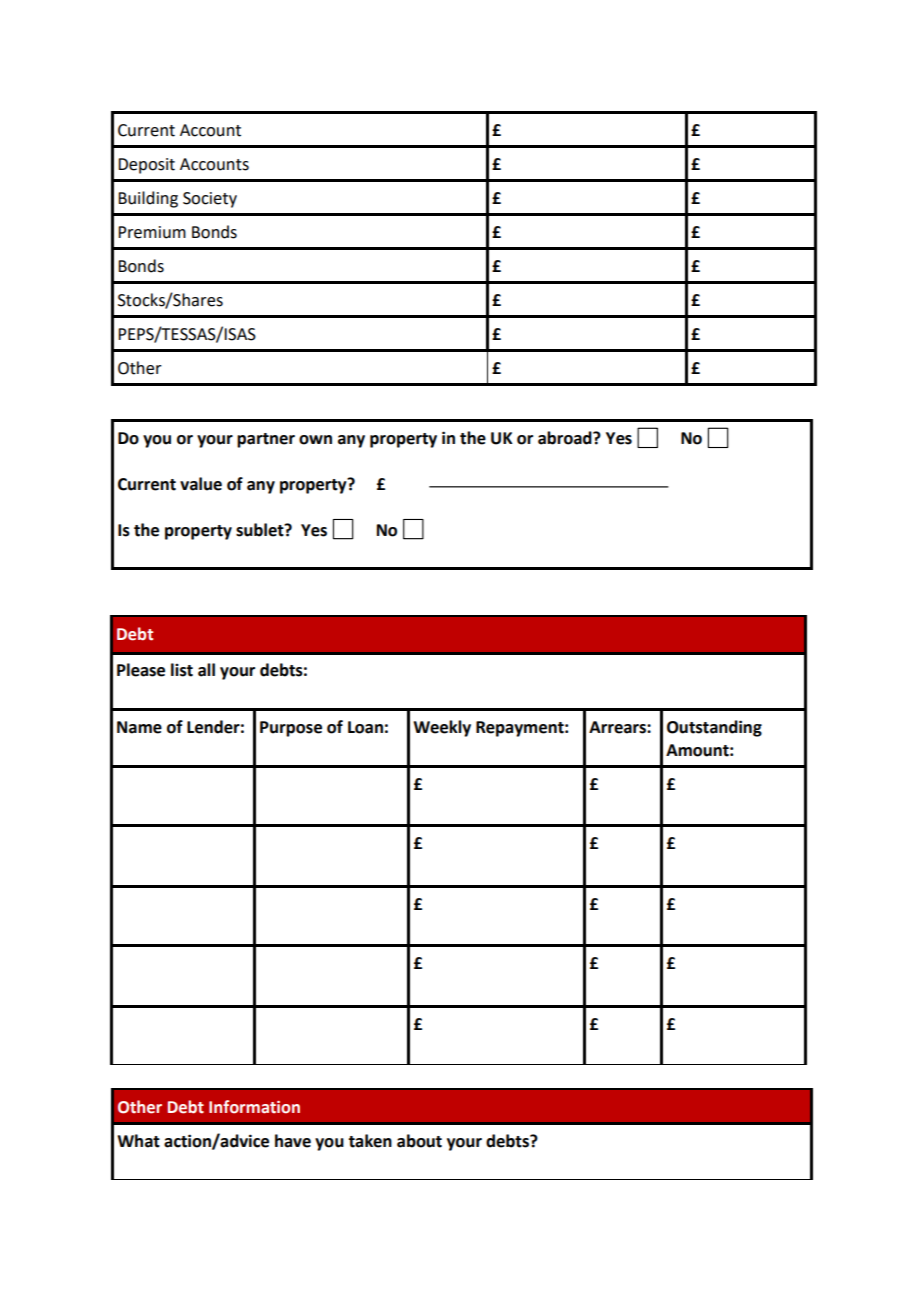 Image resolution: width=924 pixels, height=1308 pixels. Describe the element at coordinates (566, 438) in the screenshot. I see `abroad` at that location.
